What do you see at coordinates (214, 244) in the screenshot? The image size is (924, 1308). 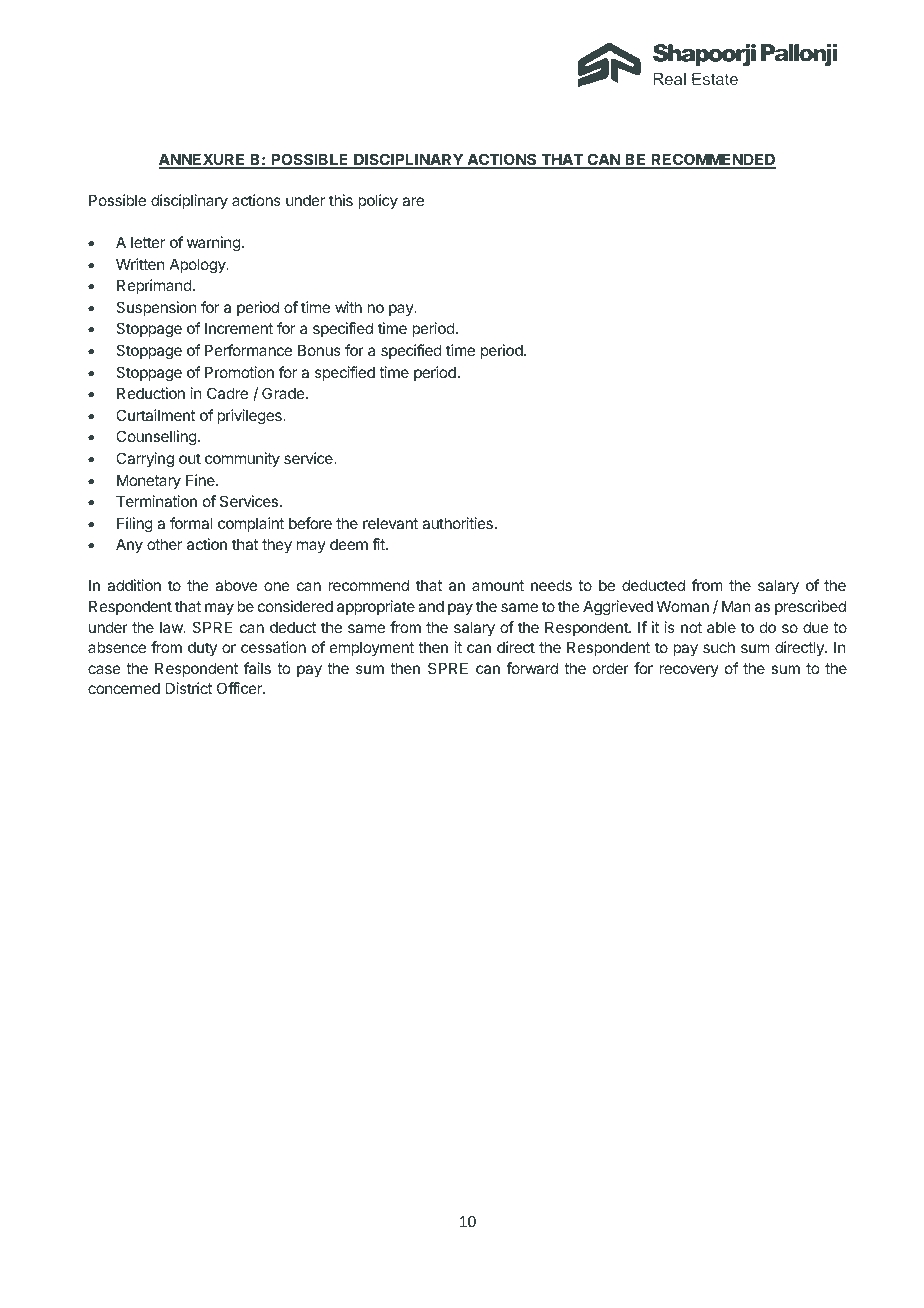 I see `warning` at bounding box center [214, 244].
